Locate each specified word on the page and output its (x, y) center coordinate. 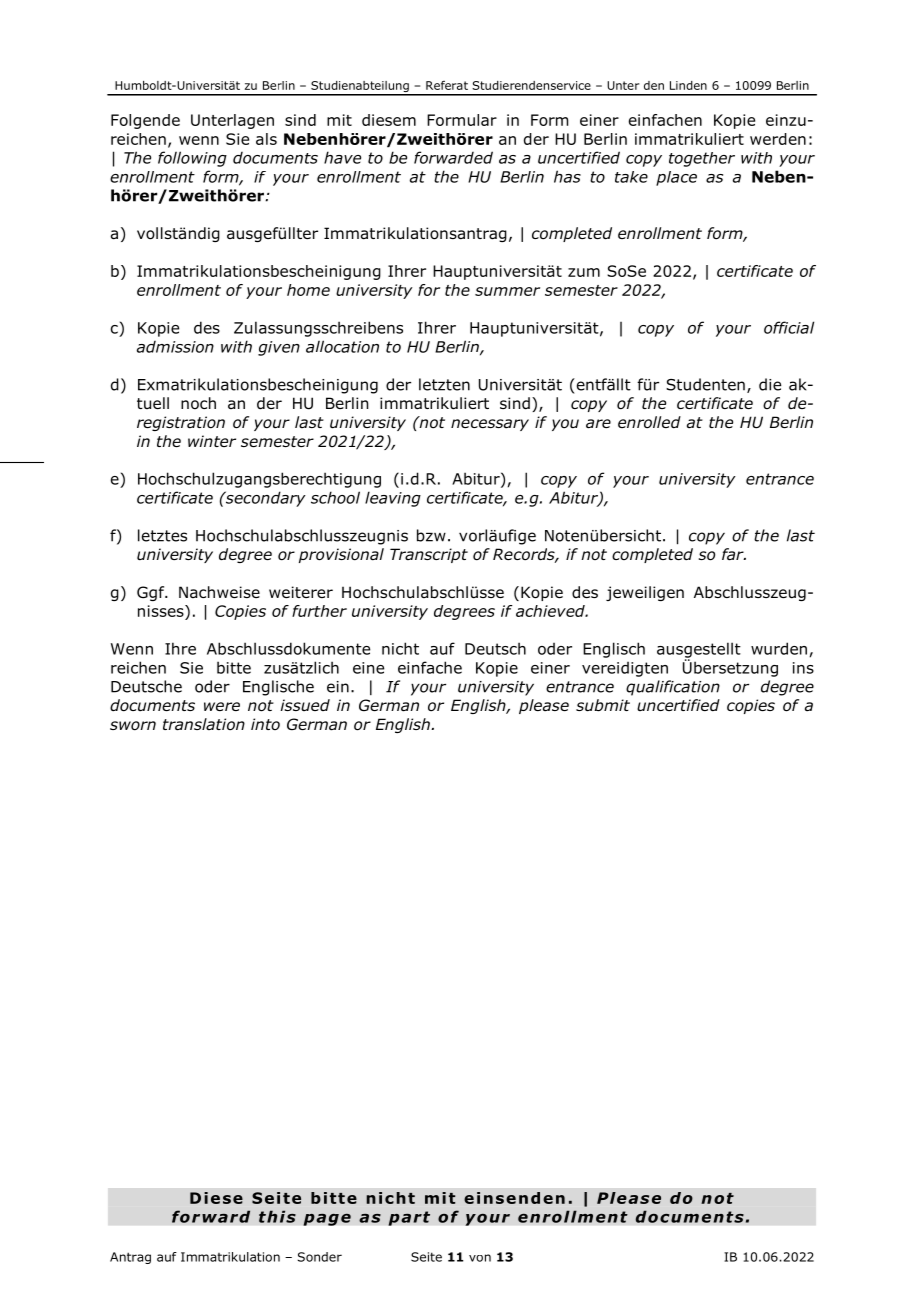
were (222, 706)
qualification (673, 688)
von (480, 1258)
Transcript (429, 555)
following (192, 159)
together (702, 159)
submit (603, 705)
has (567, 176)
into (265, 724)
